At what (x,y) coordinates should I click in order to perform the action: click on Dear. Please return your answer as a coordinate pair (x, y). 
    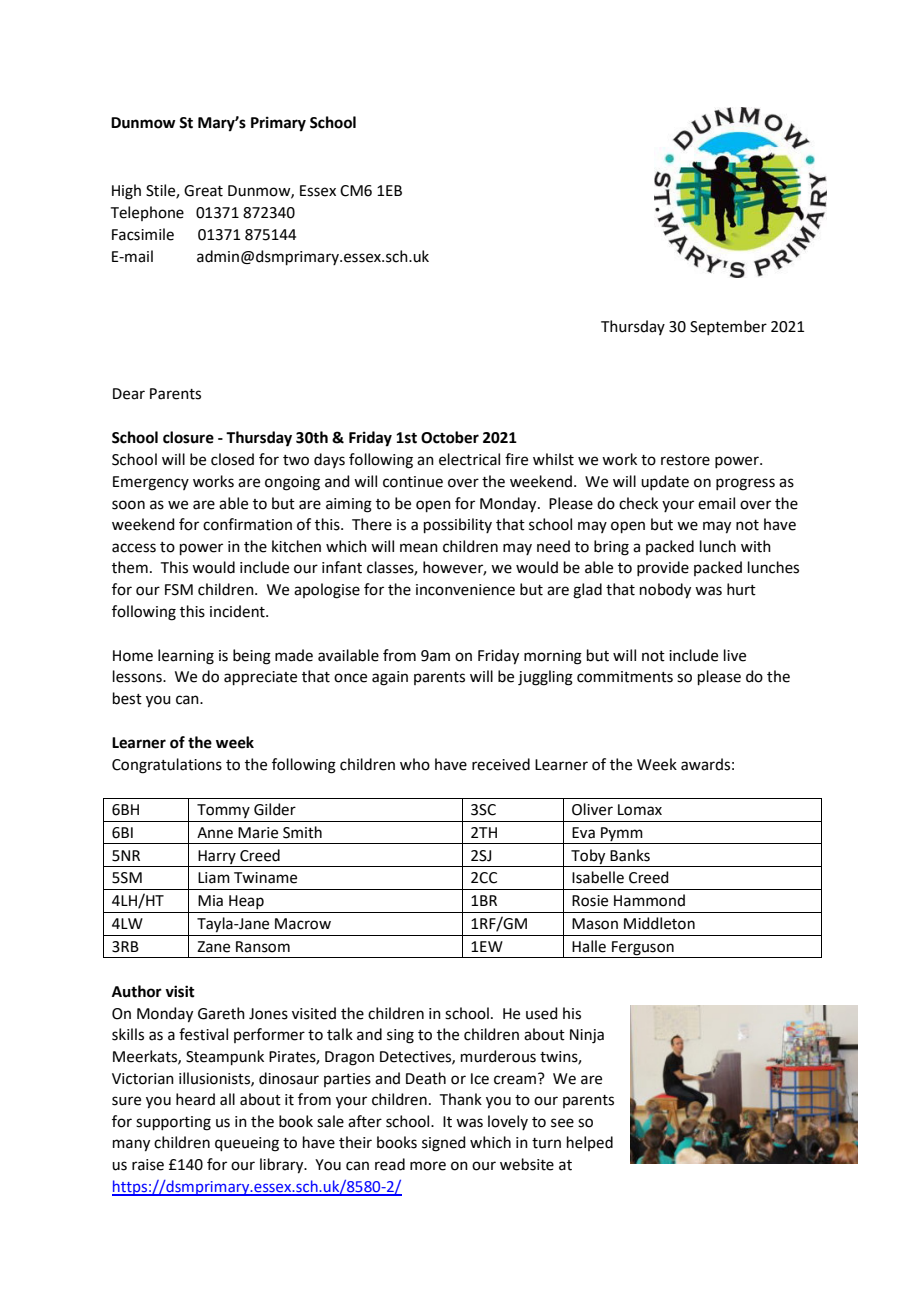
    Looking at the image, I should click on (129, 394).
